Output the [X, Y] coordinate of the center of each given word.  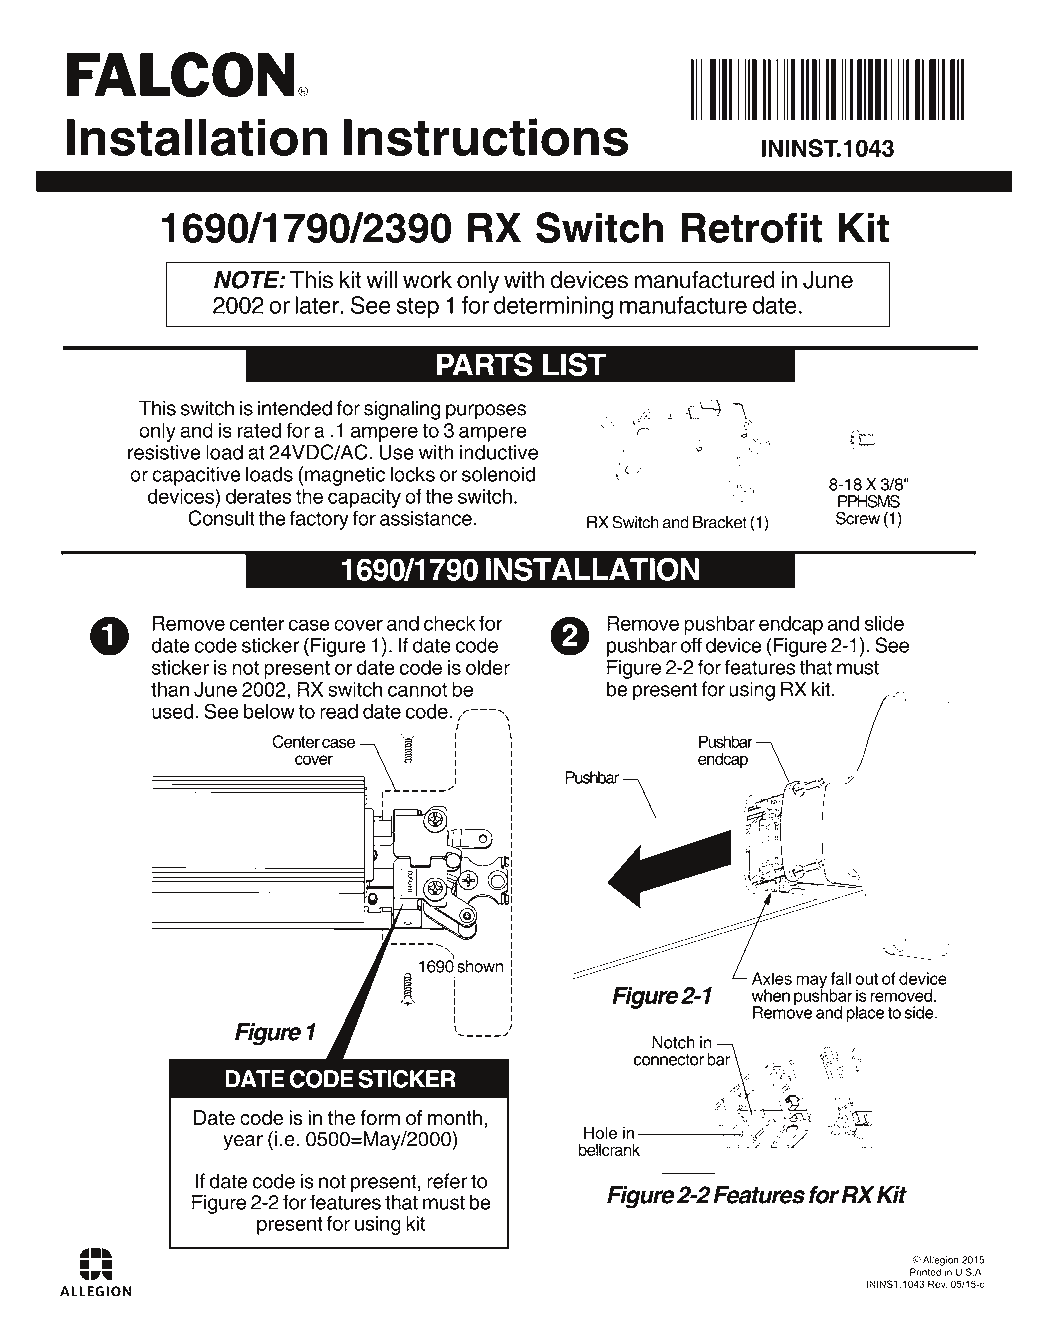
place [865, 1014]
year [243, 1143]
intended [295, 408]
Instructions [486, 137]
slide [884, 623]
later [318, 305]
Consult [221, 518]
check [449, 623]
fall [841, 978]
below [269, 711]
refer [447, 1181]
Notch [673, 1042]
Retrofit [751, 227]
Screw [858, 518]
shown [480, 966]
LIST [574, 364]
